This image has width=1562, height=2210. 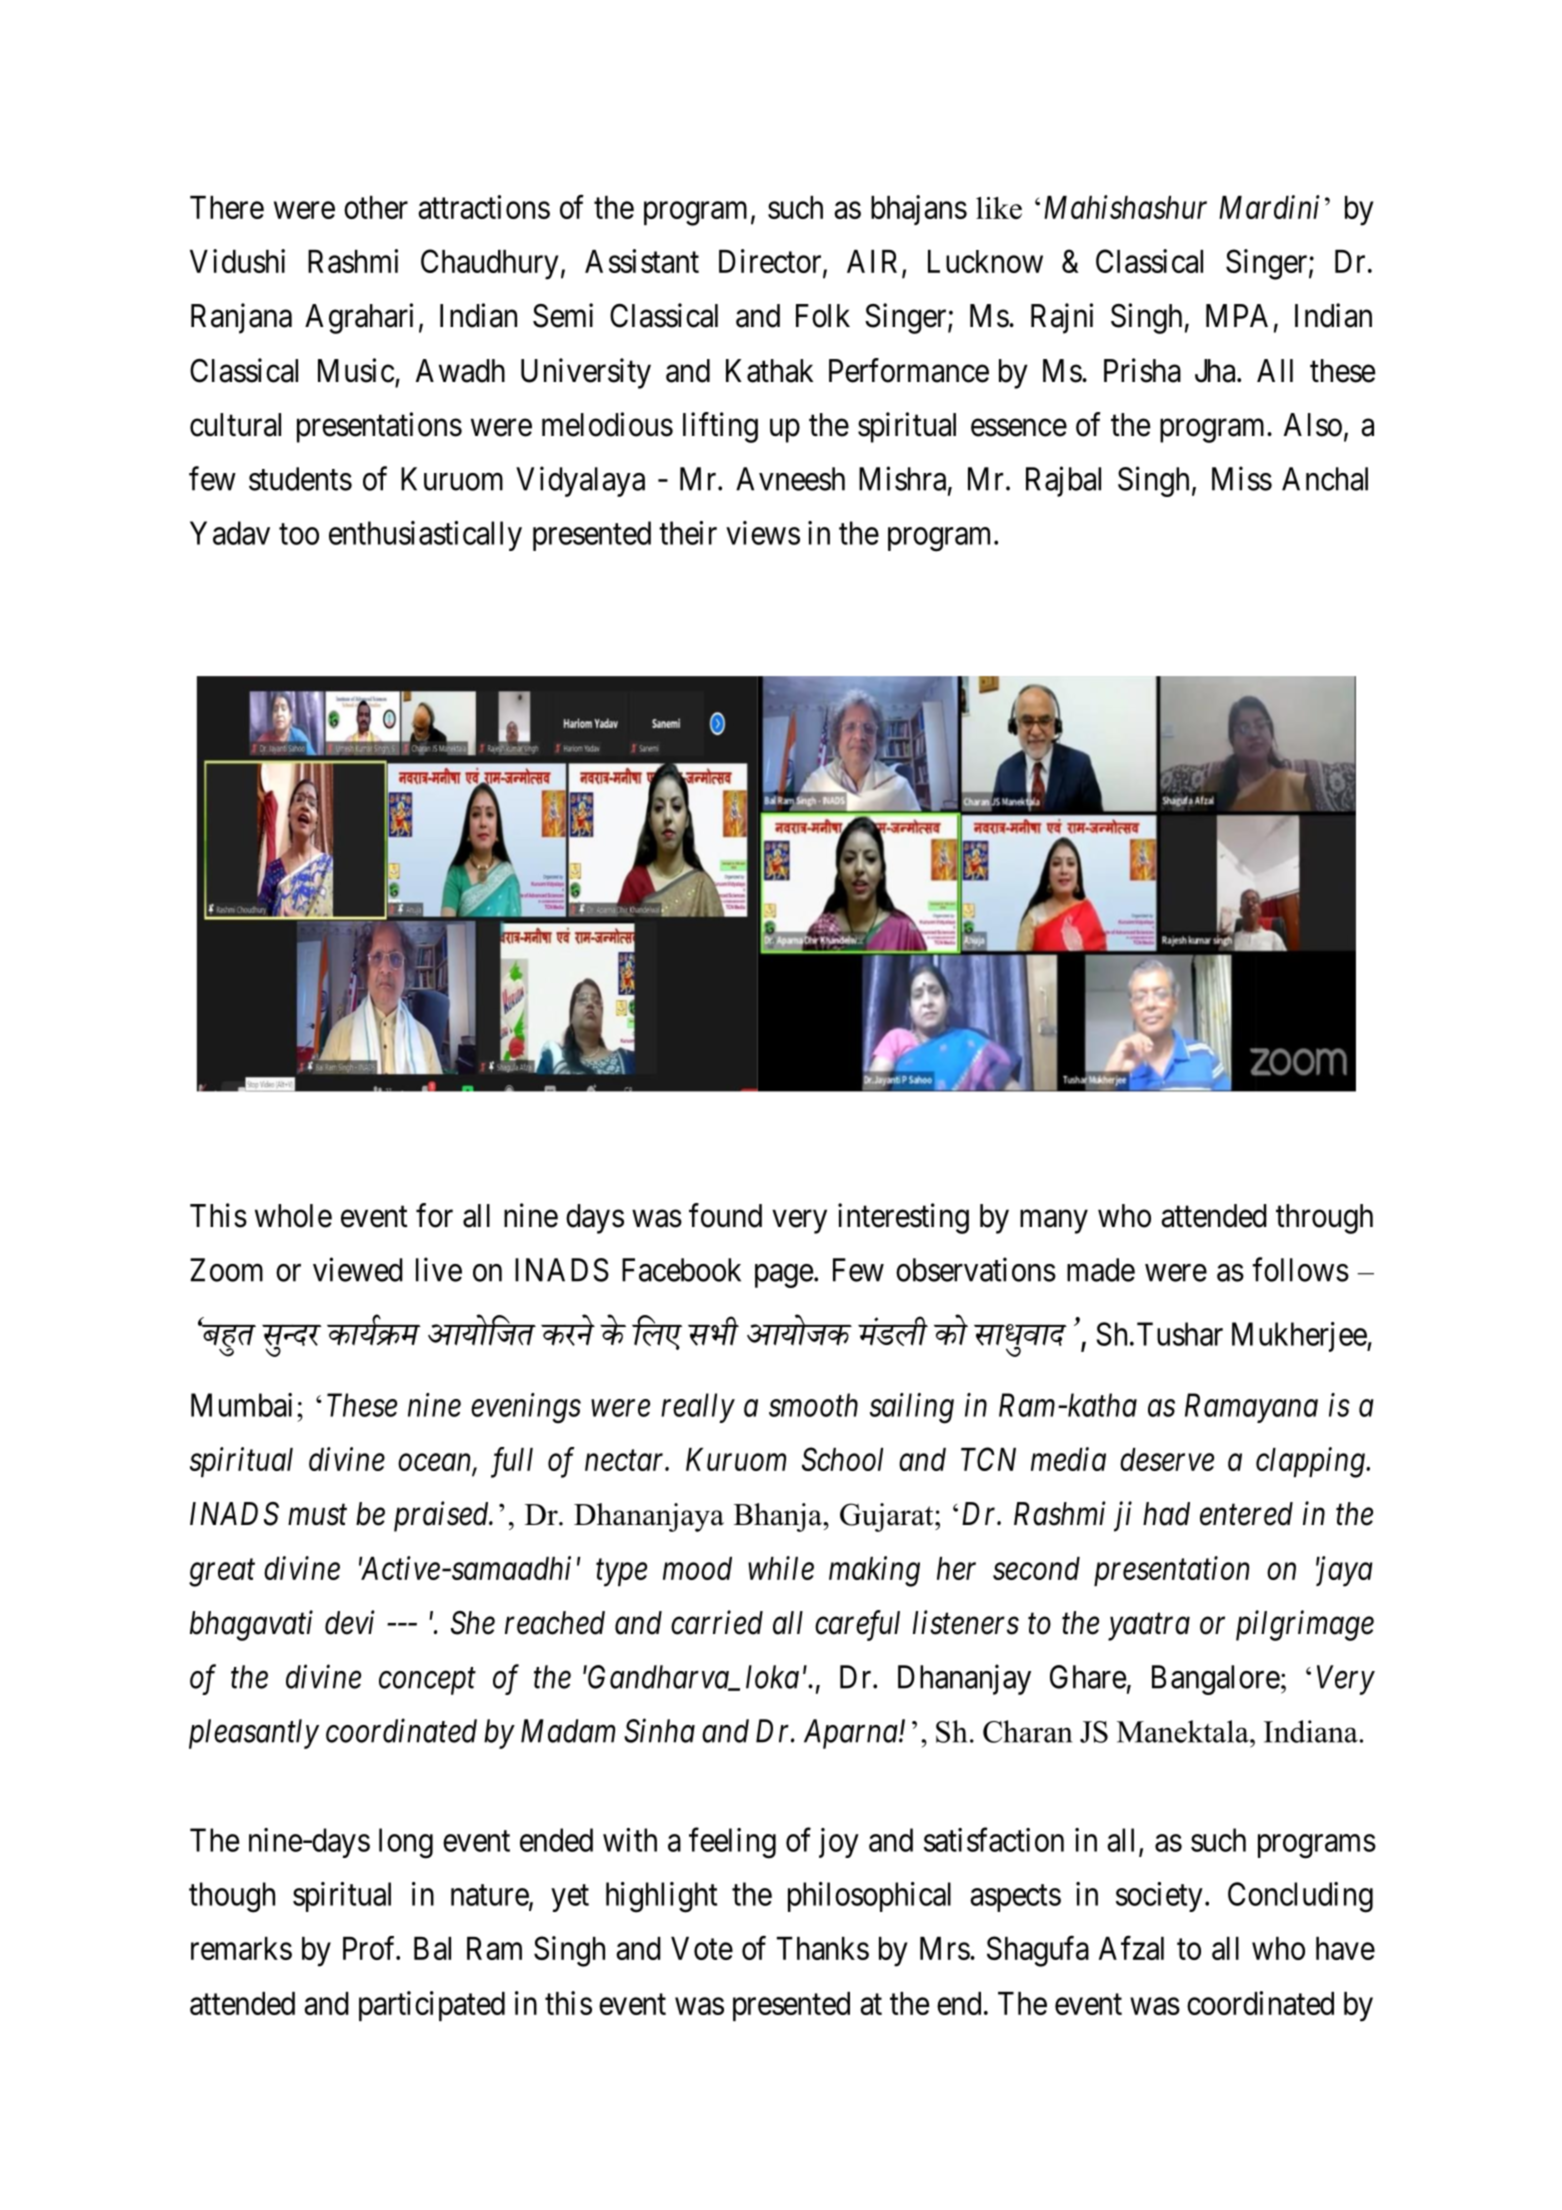 I want to click on Prof, so click(x=371, y=1948).
